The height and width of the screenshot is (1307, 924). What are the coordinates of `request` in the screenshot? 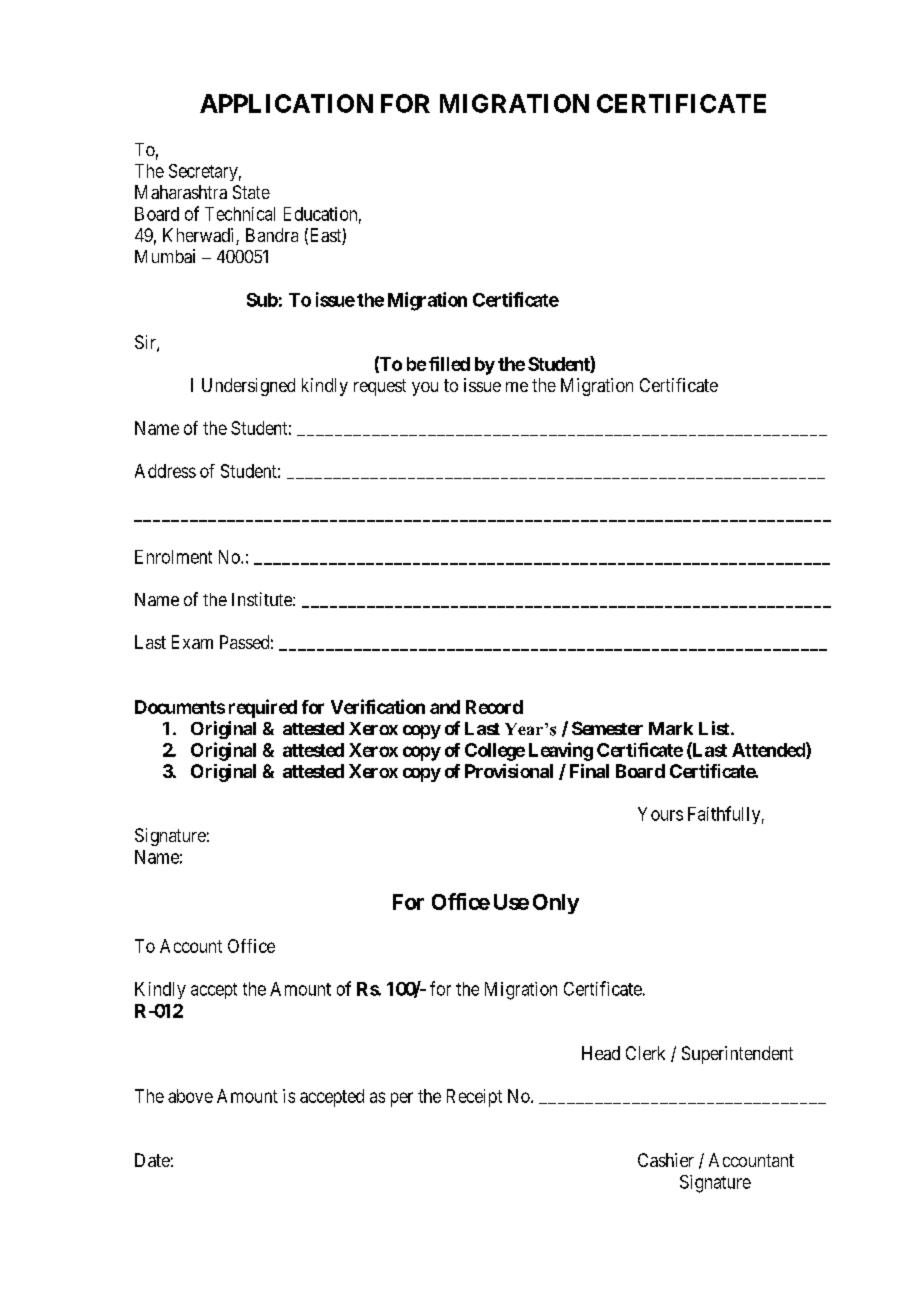 It's located at (380, 387).
